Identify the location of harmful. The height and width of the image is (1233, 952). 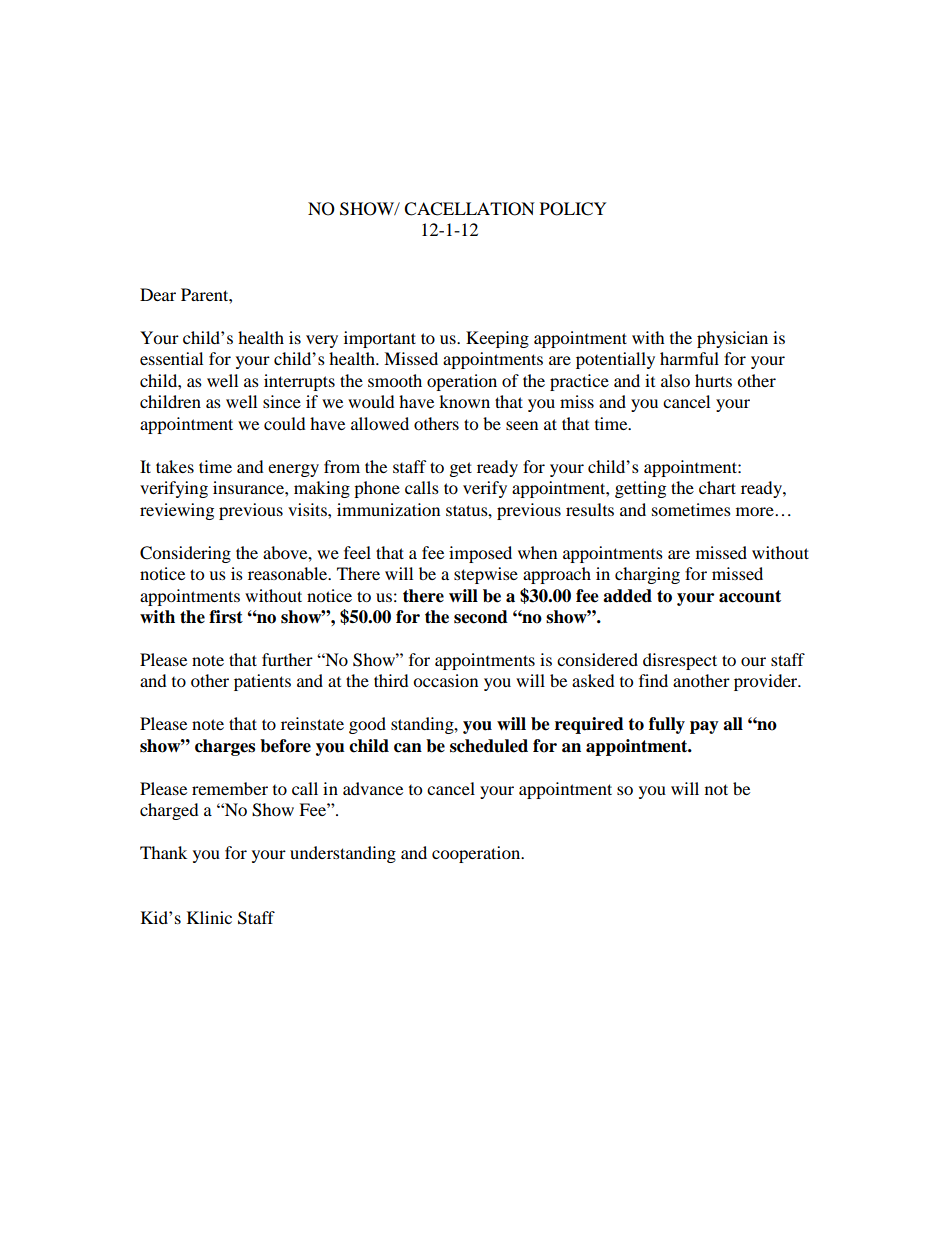
(689, 358).
